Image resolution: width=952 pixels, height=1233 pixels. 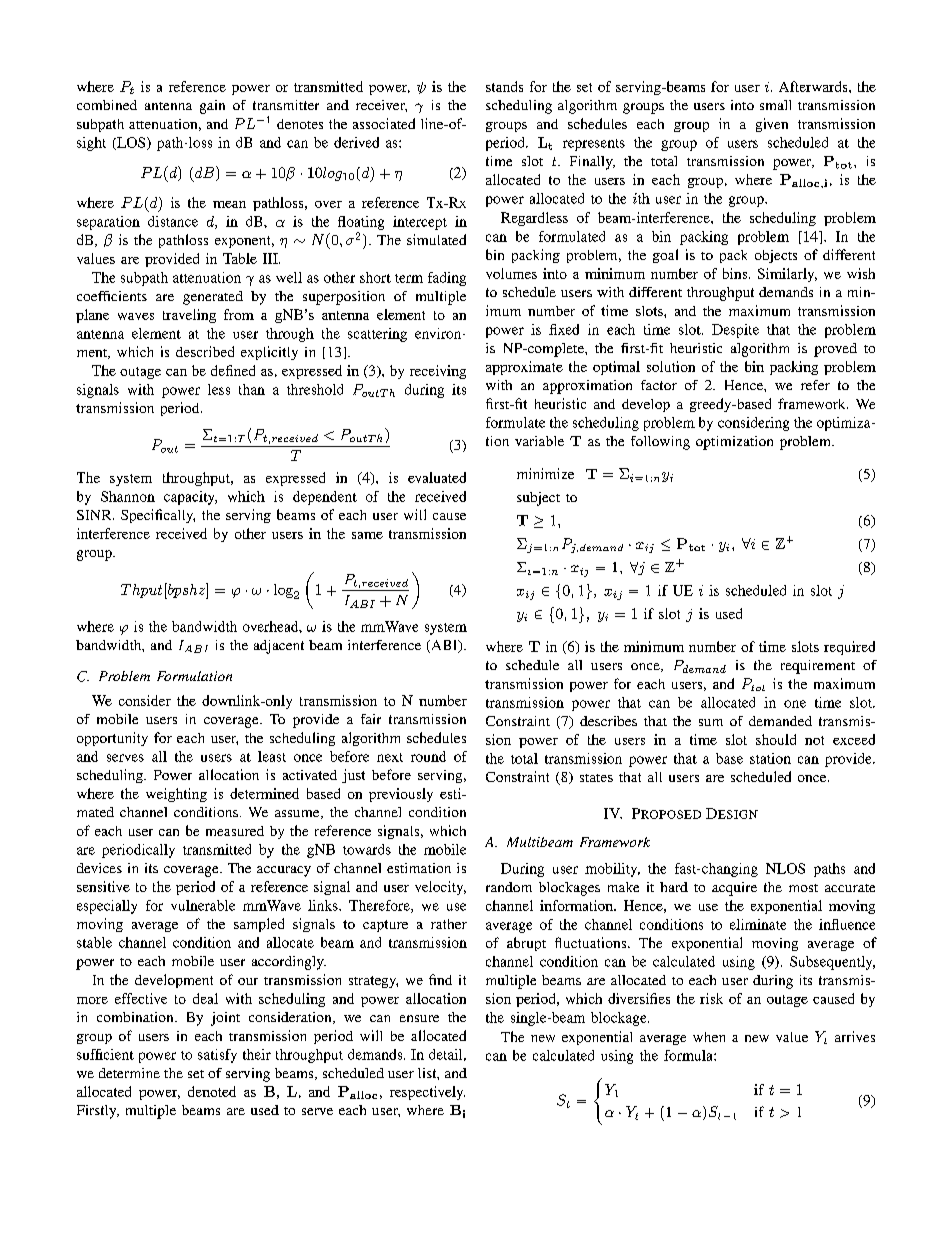 What do you see at coordinates (217, 1056) in the document?
I see `satisfy` at bounding box center [217, 1056].
